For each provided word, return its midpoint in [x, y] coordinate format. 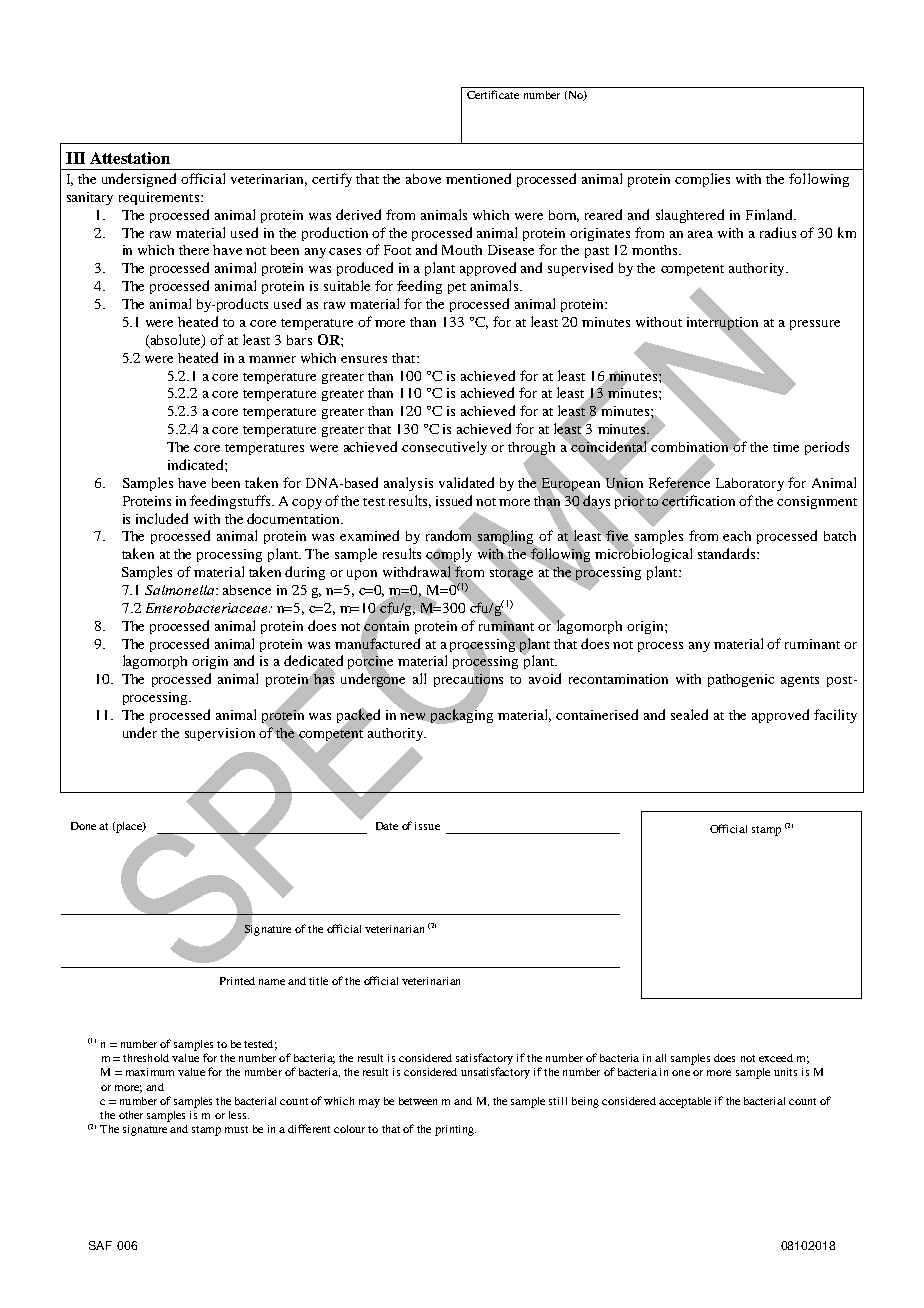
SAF [100, 1245]
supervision [220, 734]
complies [702, 180]
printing [455, 1130]
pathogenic [741, 680]
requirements [160, 198]
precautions [468, 680]
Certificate [493, 94]
